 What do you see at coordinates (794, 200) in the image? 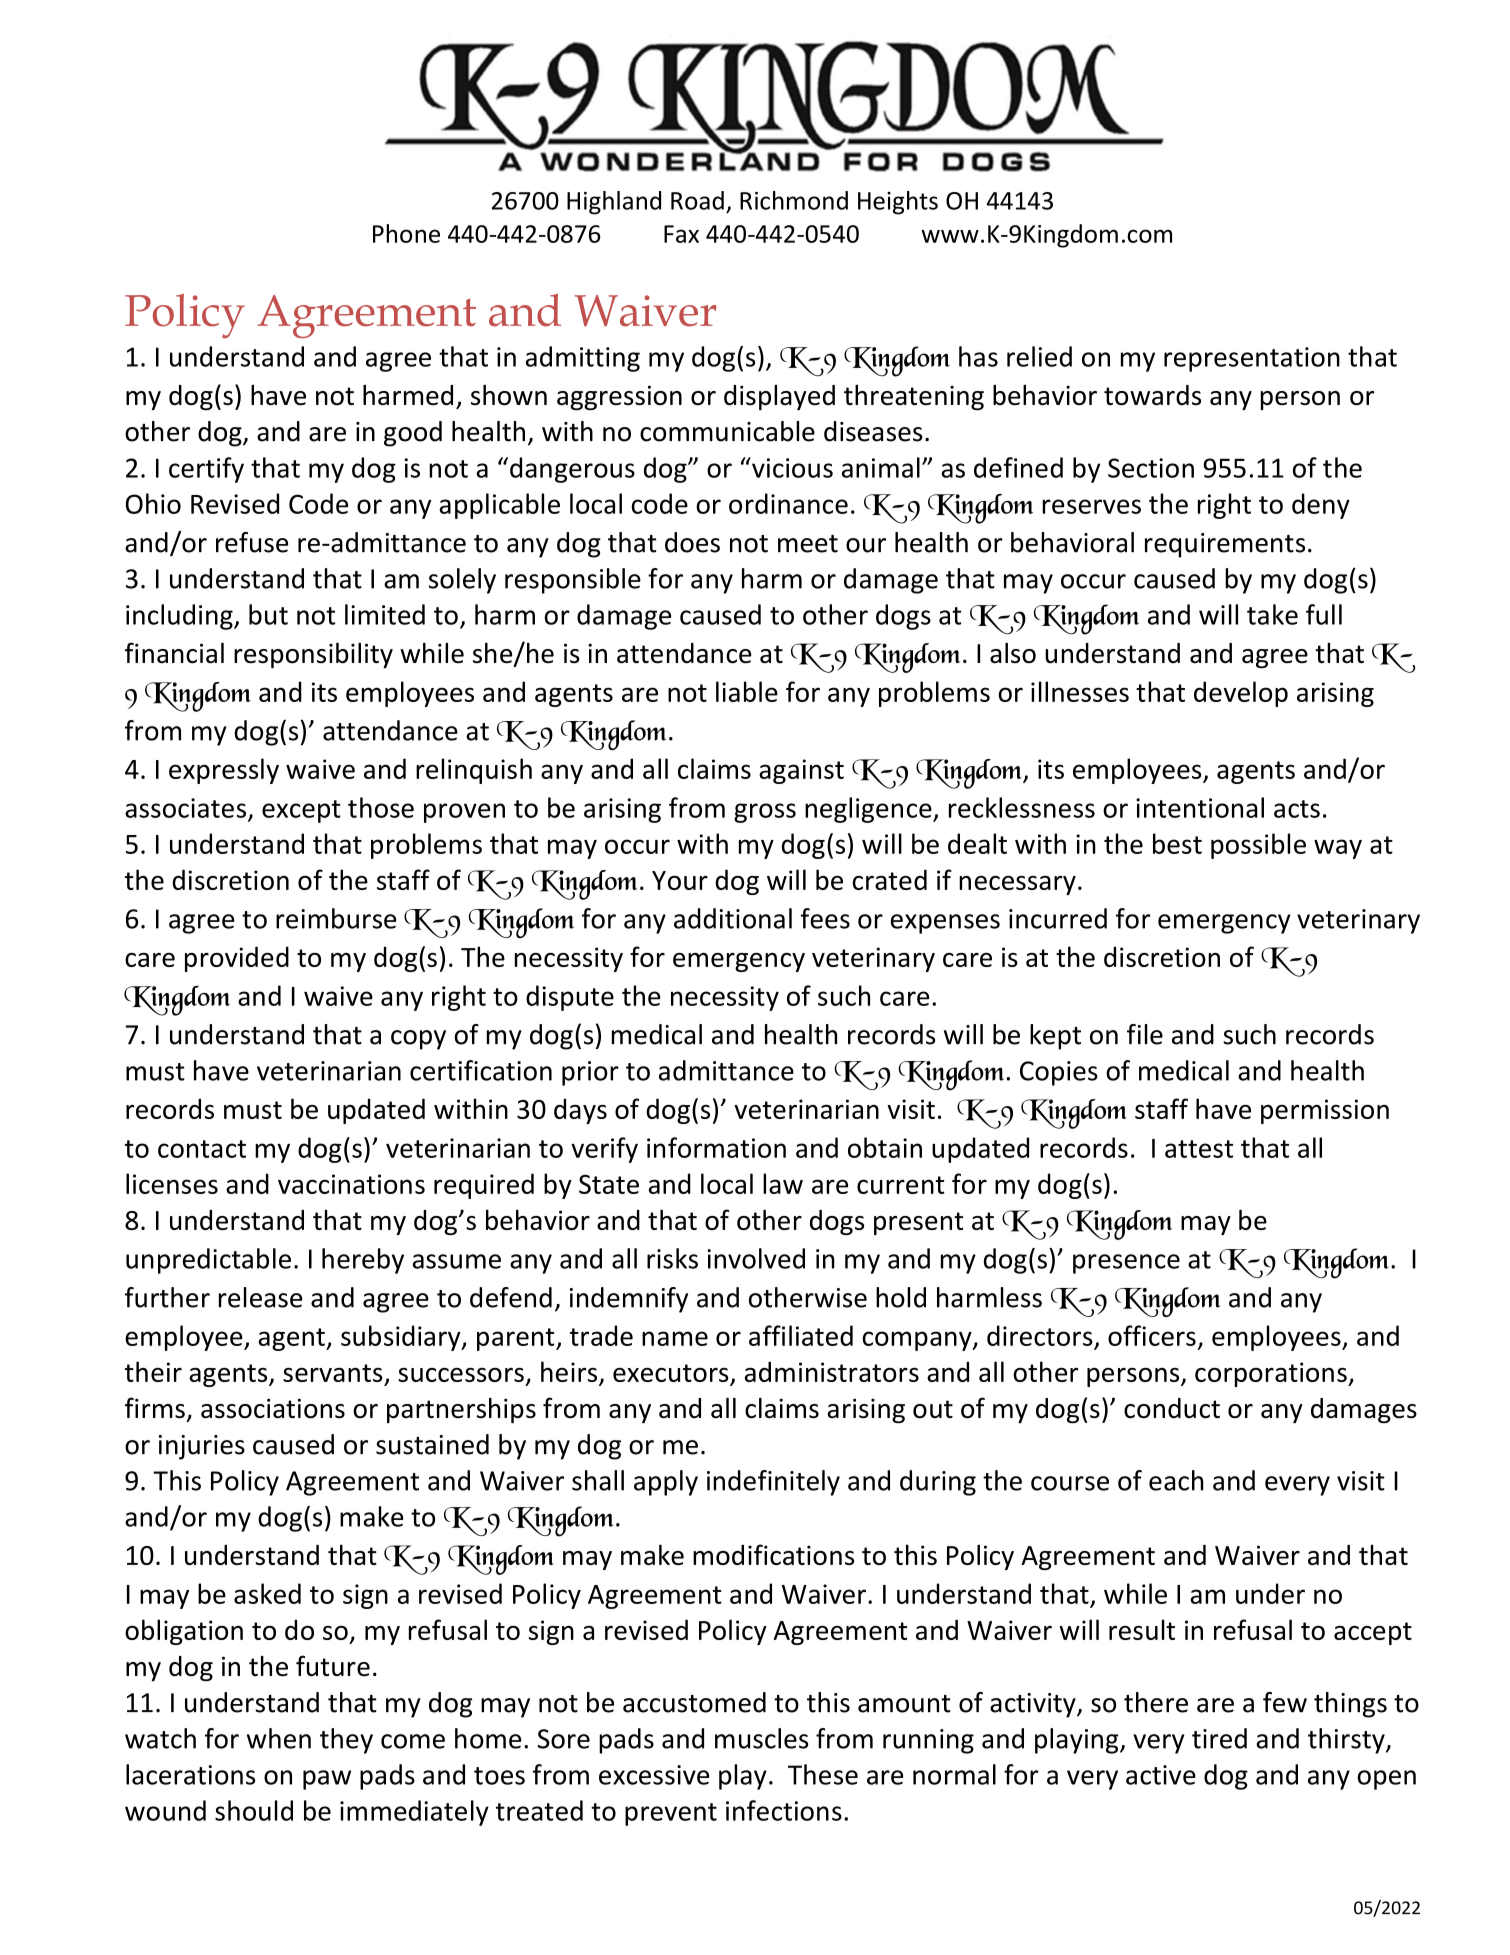
I see `Richmond` at bounding box center [794, 200].
